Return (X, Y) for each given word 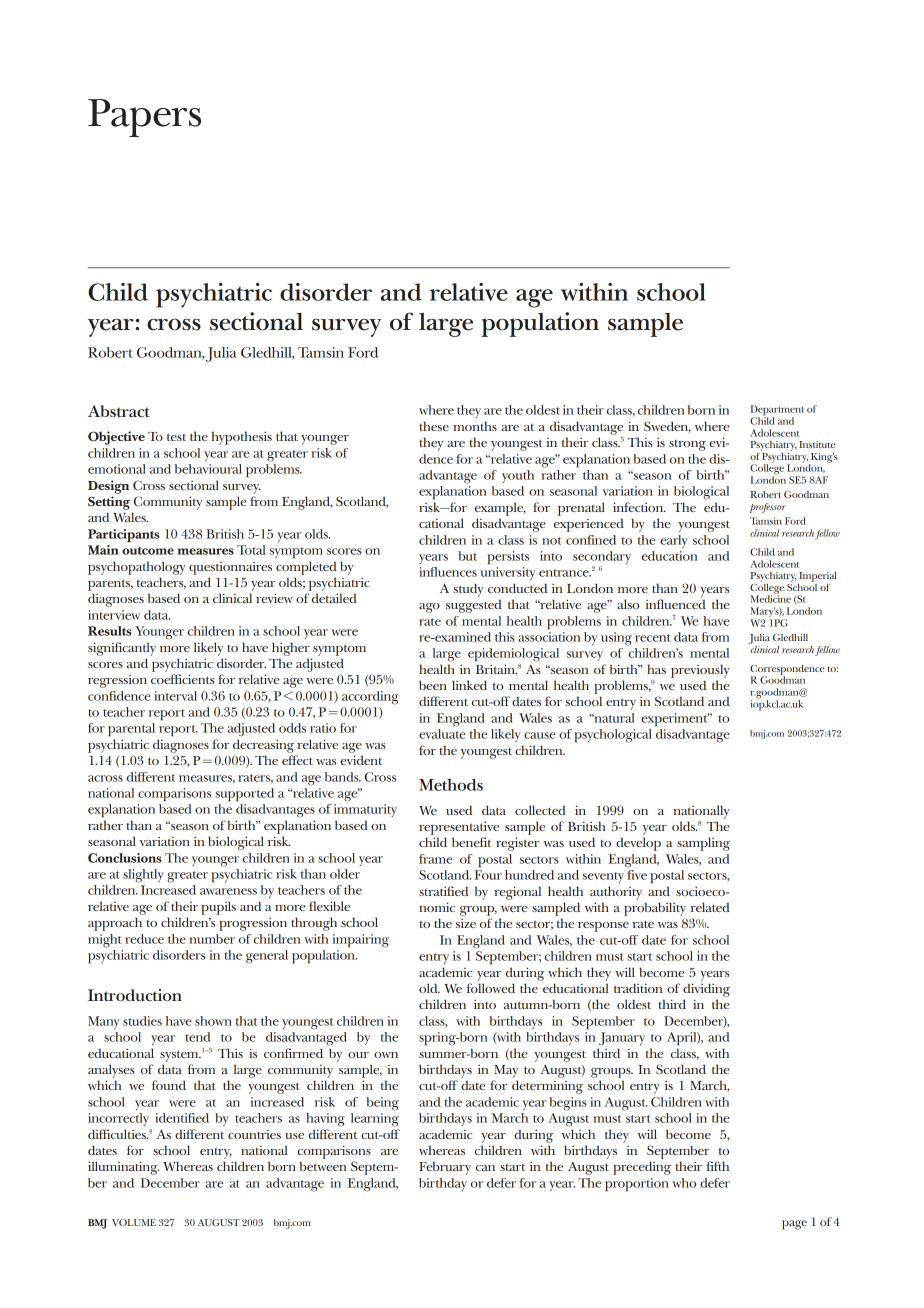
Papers (144, 118)
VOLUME (134, 1222)
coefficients (183, 679)
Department (777, 411)
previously (700, 671)
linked (469, 685)
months (475, 426)
